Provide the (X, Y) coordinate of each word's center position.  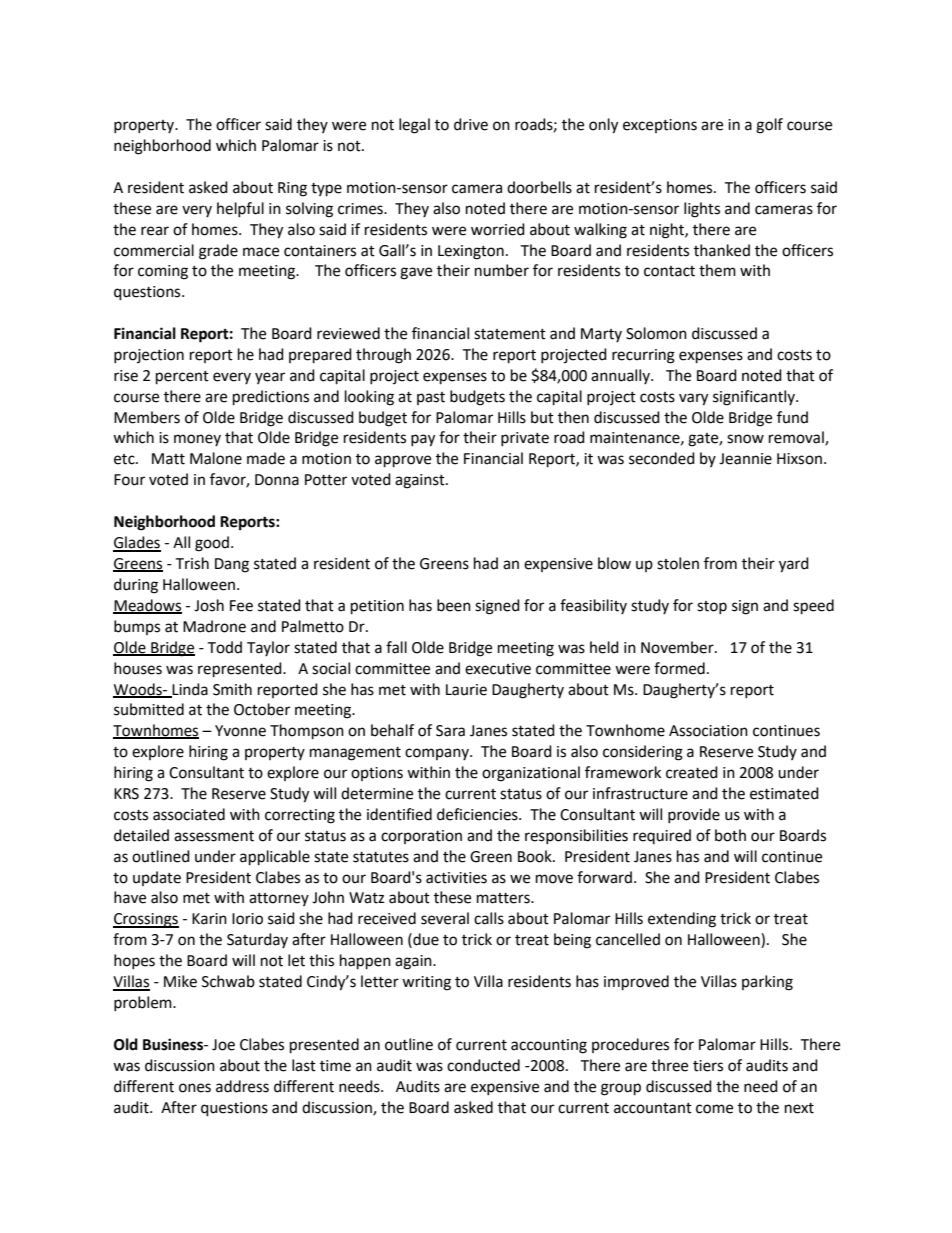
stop (712, 607)
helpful (240, 209)
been (454, 605)
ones (195, 1088)
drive (471, 124)
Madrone (214, 626)
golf (769, 126)
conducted (483, 1065)
